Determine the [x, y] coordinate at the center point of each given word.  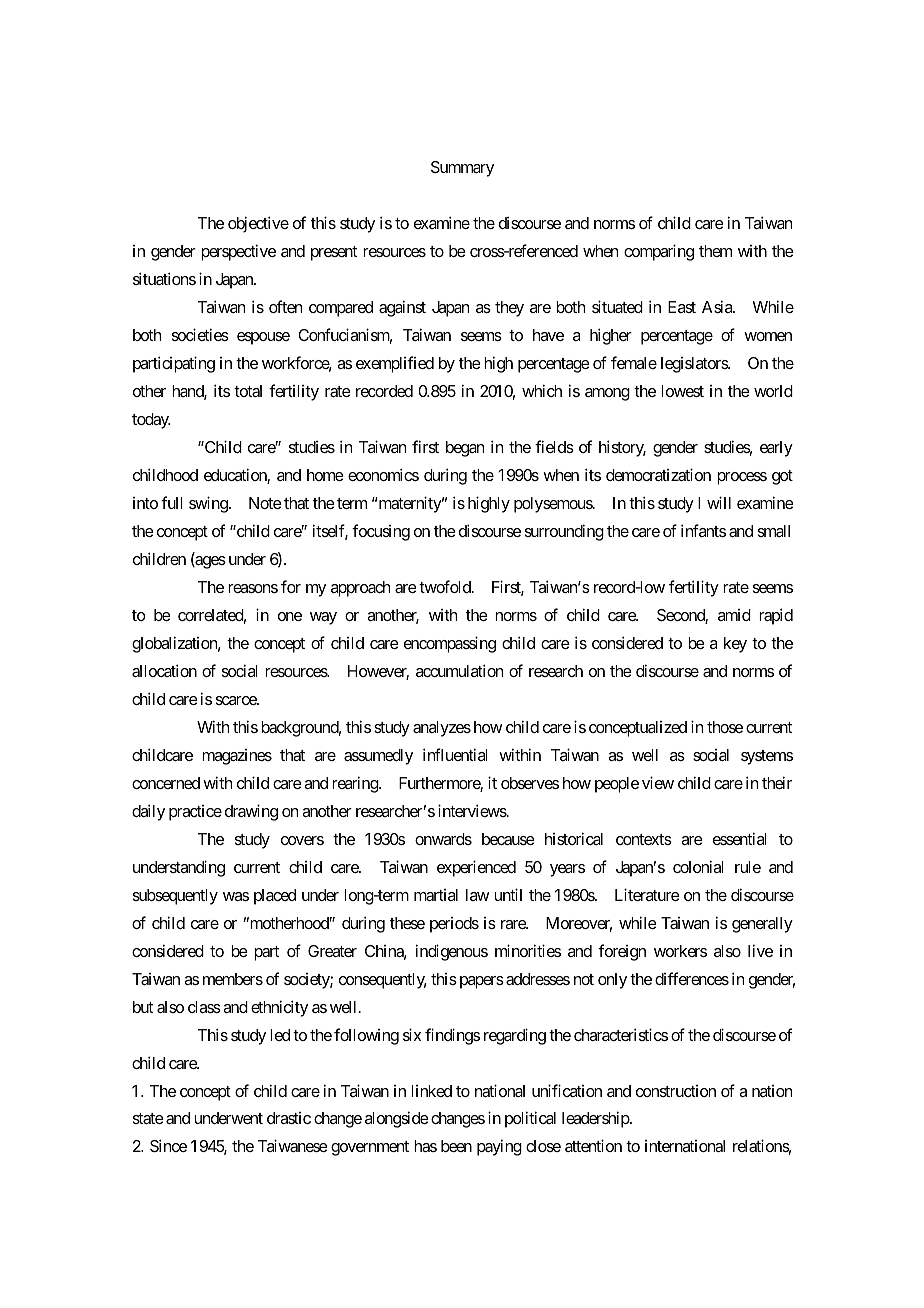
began [465, 449]
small [774, 531]
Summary [462, 169]
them [715, 251]
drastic [289, 1118]
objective [258, 224]
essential [740, 838]
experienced [476, 868]
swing [209, 504]
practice [195, 813]
